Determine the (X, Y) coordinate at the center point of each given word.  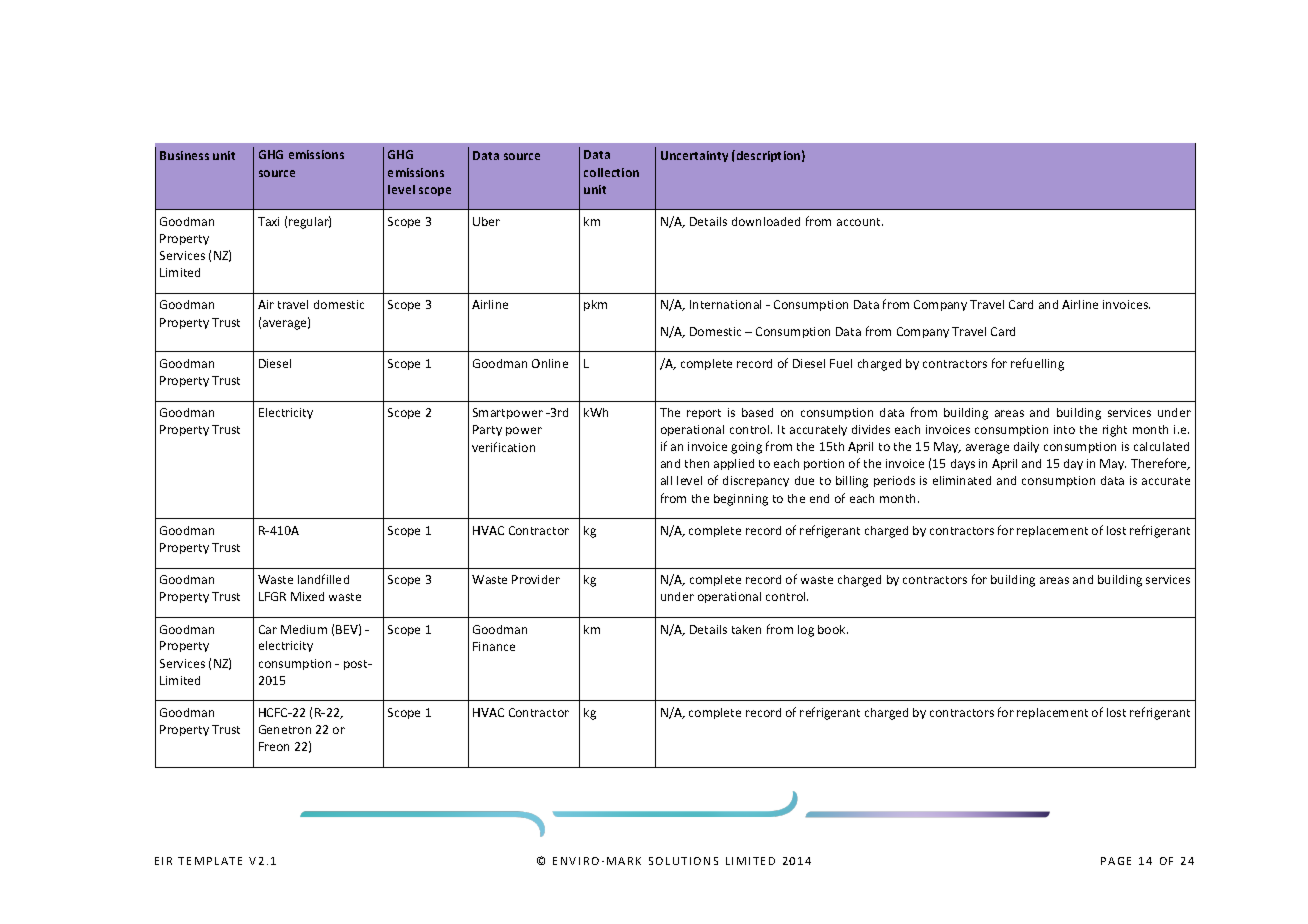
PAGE (1116, 861)
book (833, 629)
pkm (595, 305)
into (1064, 429)
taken (746, 629)
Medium (304, 629)
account (860, 222)
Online (550, 363)
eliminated (962, 480)
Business (184, 155)
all (666, 480)
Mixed (307, 596)
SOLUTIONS (683, 861)
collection (611, 172)
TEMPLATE (210, 861)
